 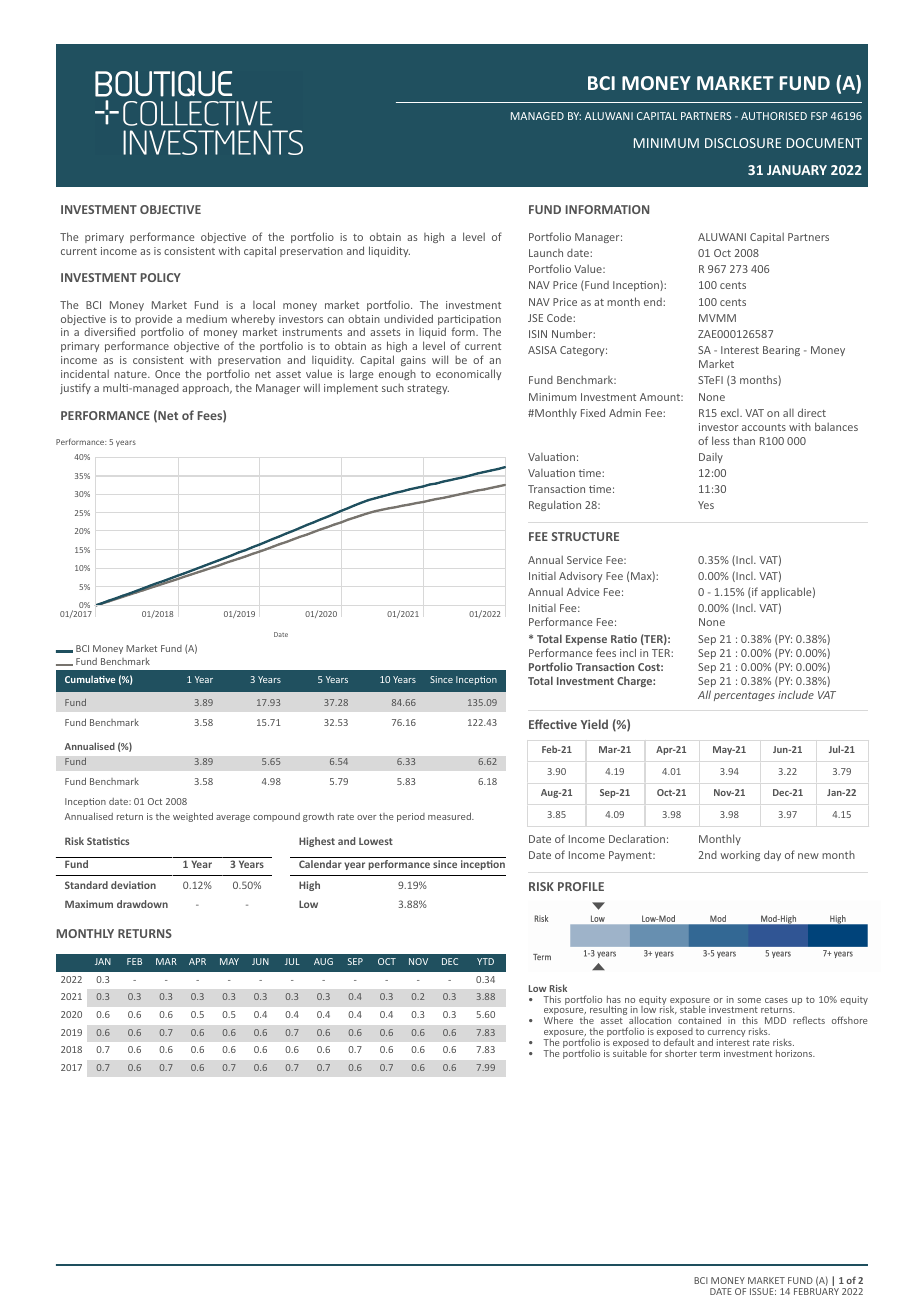 What do you see at coordinates (743, 143) in the page?
I see `DISCLOSURE` at bounding box center [743, 143].
